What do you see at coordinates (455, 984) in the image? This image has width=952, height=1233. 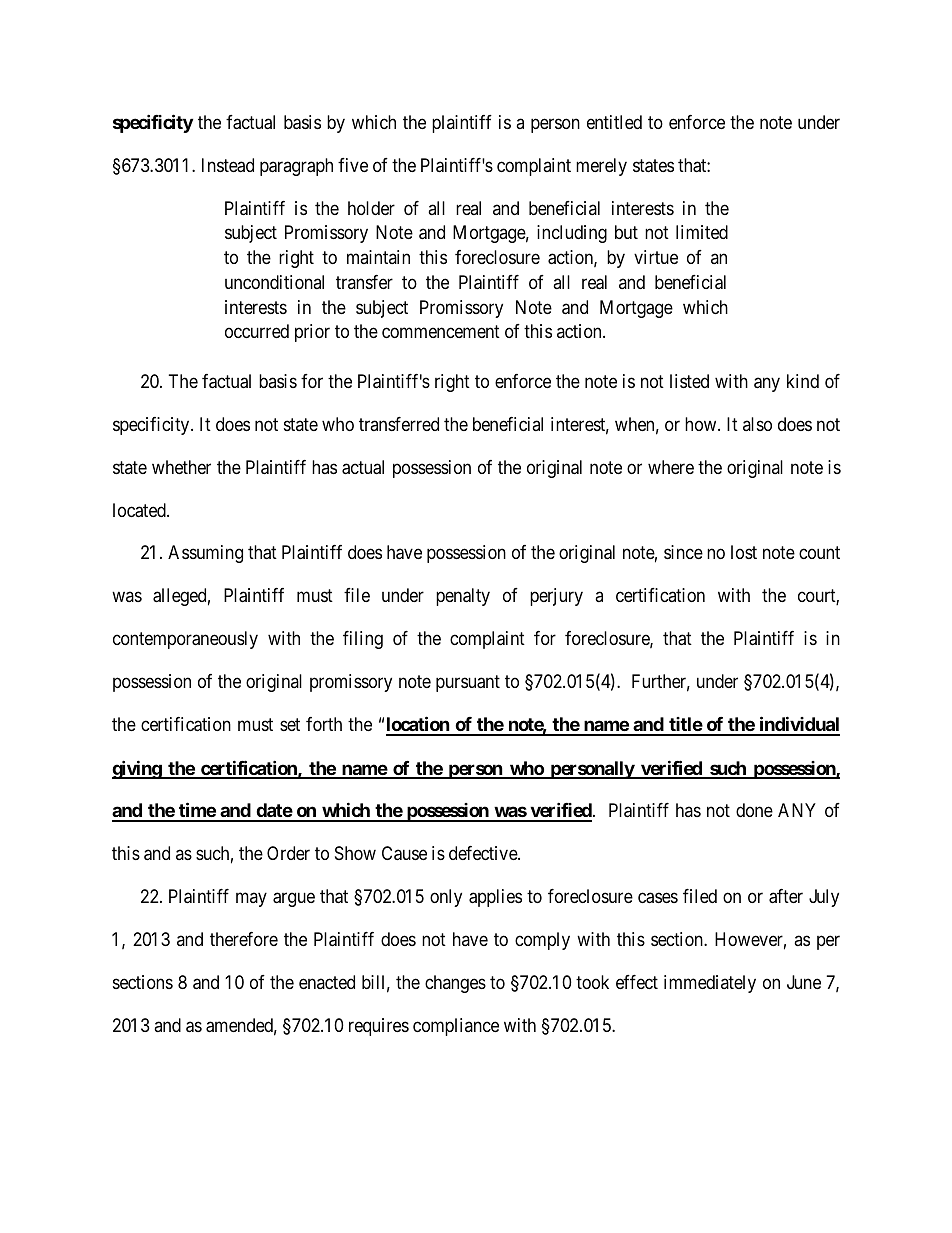 I see `changes` at bounding box center [455, 984].
